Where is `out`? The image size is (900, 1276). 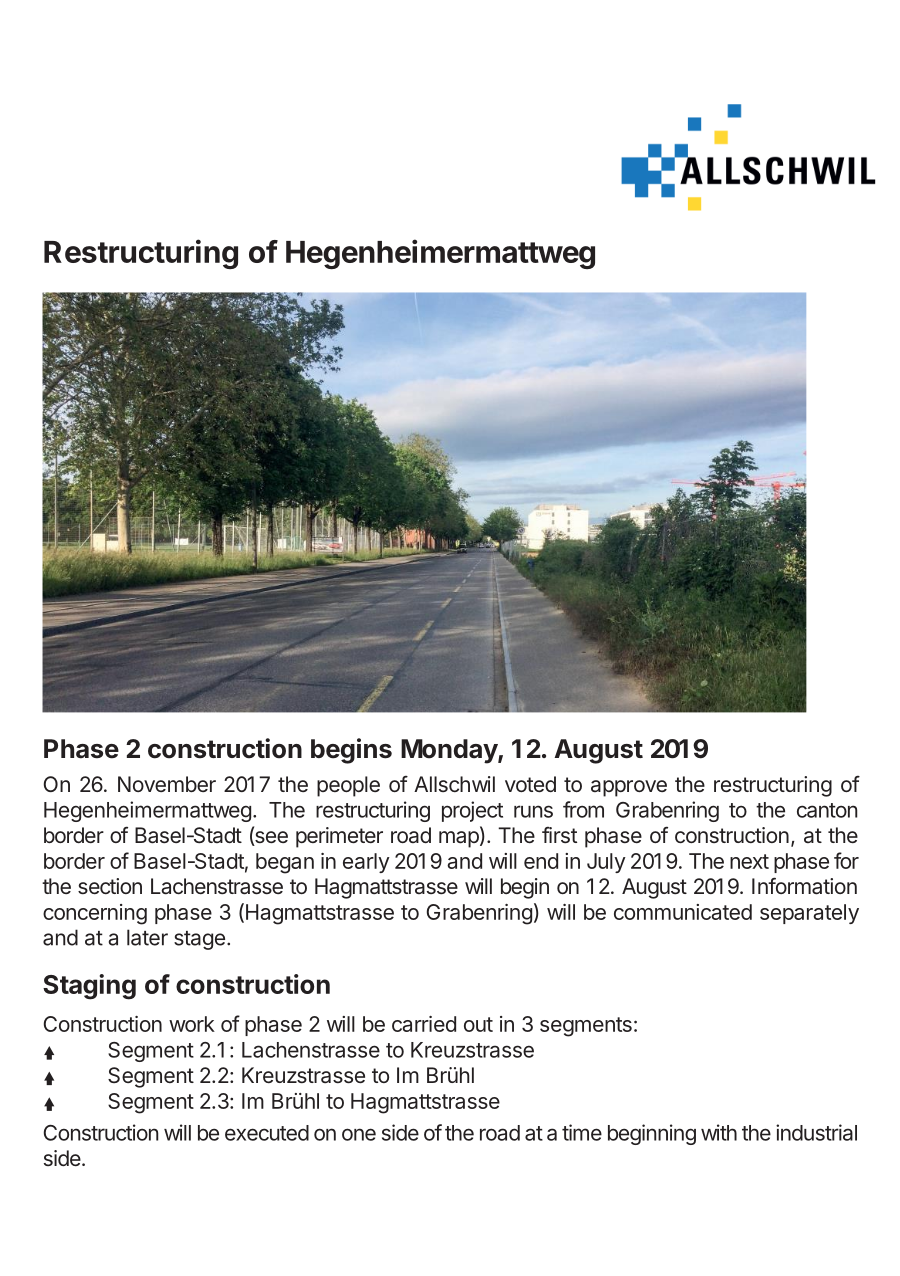
out is located at coordinates (478, 1024).
